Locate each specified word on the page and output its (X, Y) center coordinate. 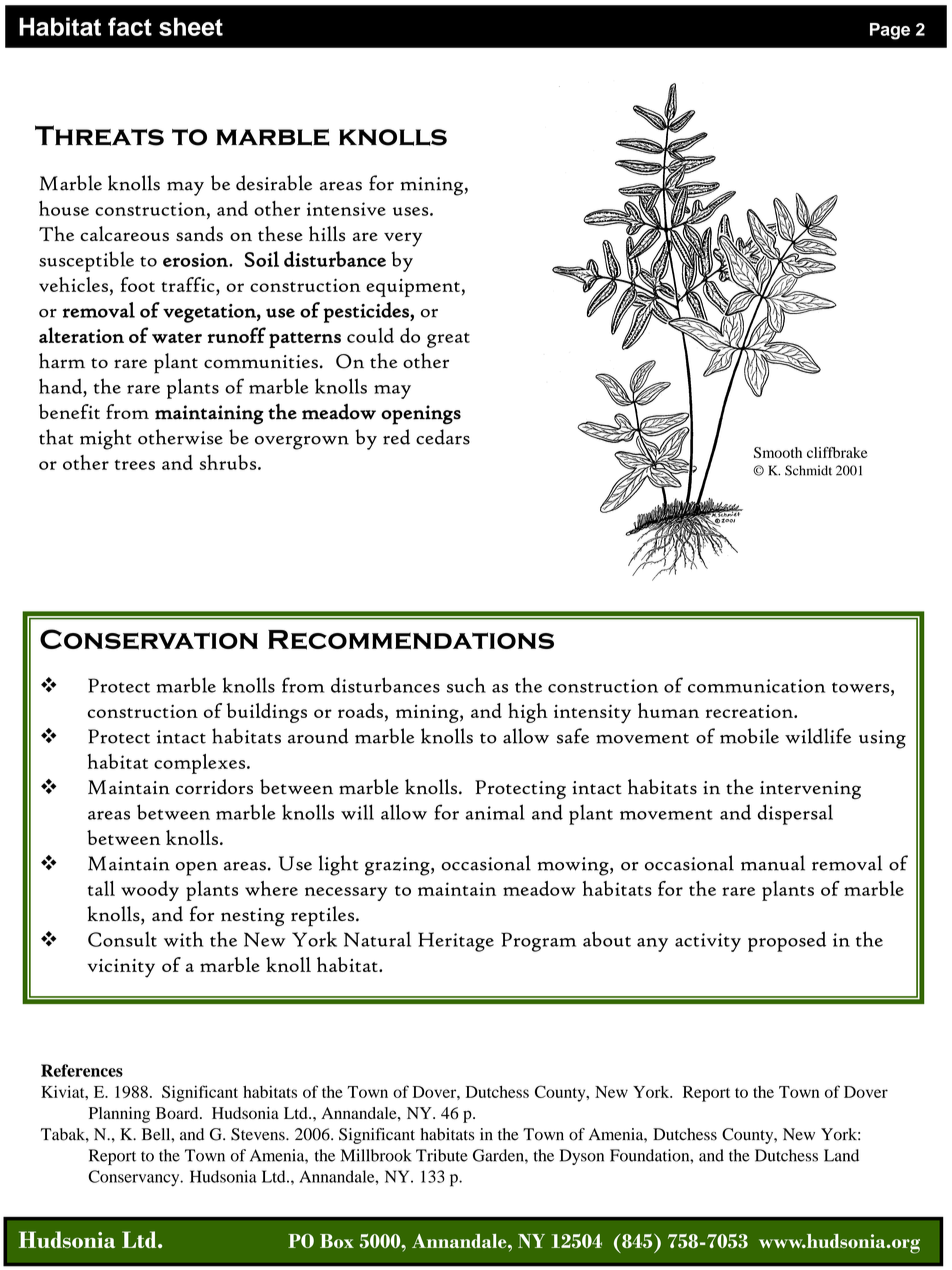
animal (495, 812)
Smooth (778, 452)
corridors (214, 787)
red (396, 437)
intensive (346, 209)
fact (130, 26)
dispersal (795, 814)
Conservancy (135, 1178)
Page (890, 31)
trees (135, 465)
